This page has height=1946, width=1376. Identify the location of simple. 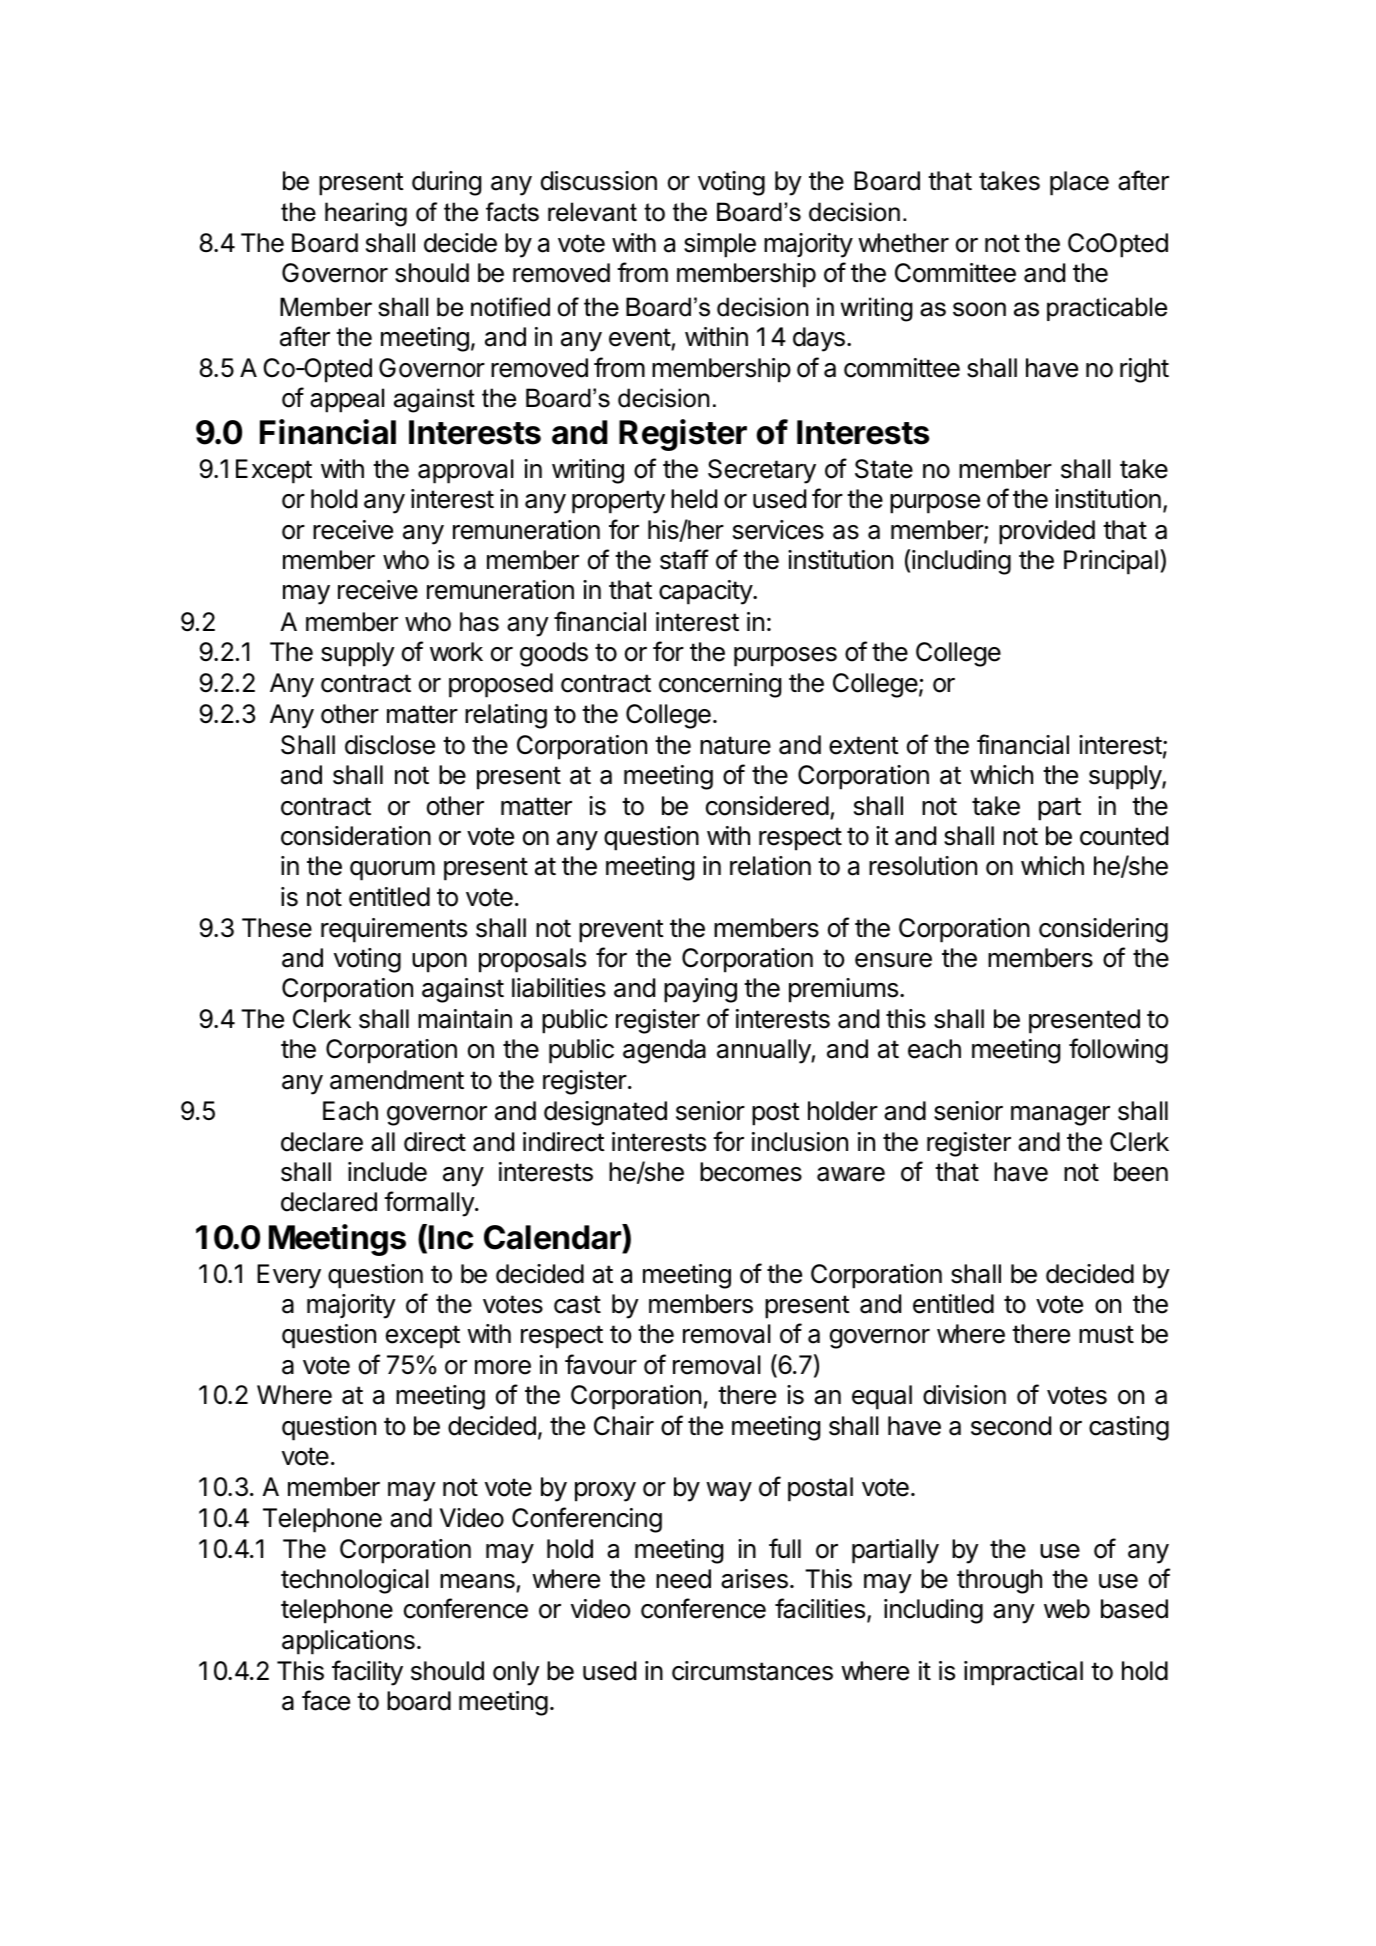
(720, 245).
